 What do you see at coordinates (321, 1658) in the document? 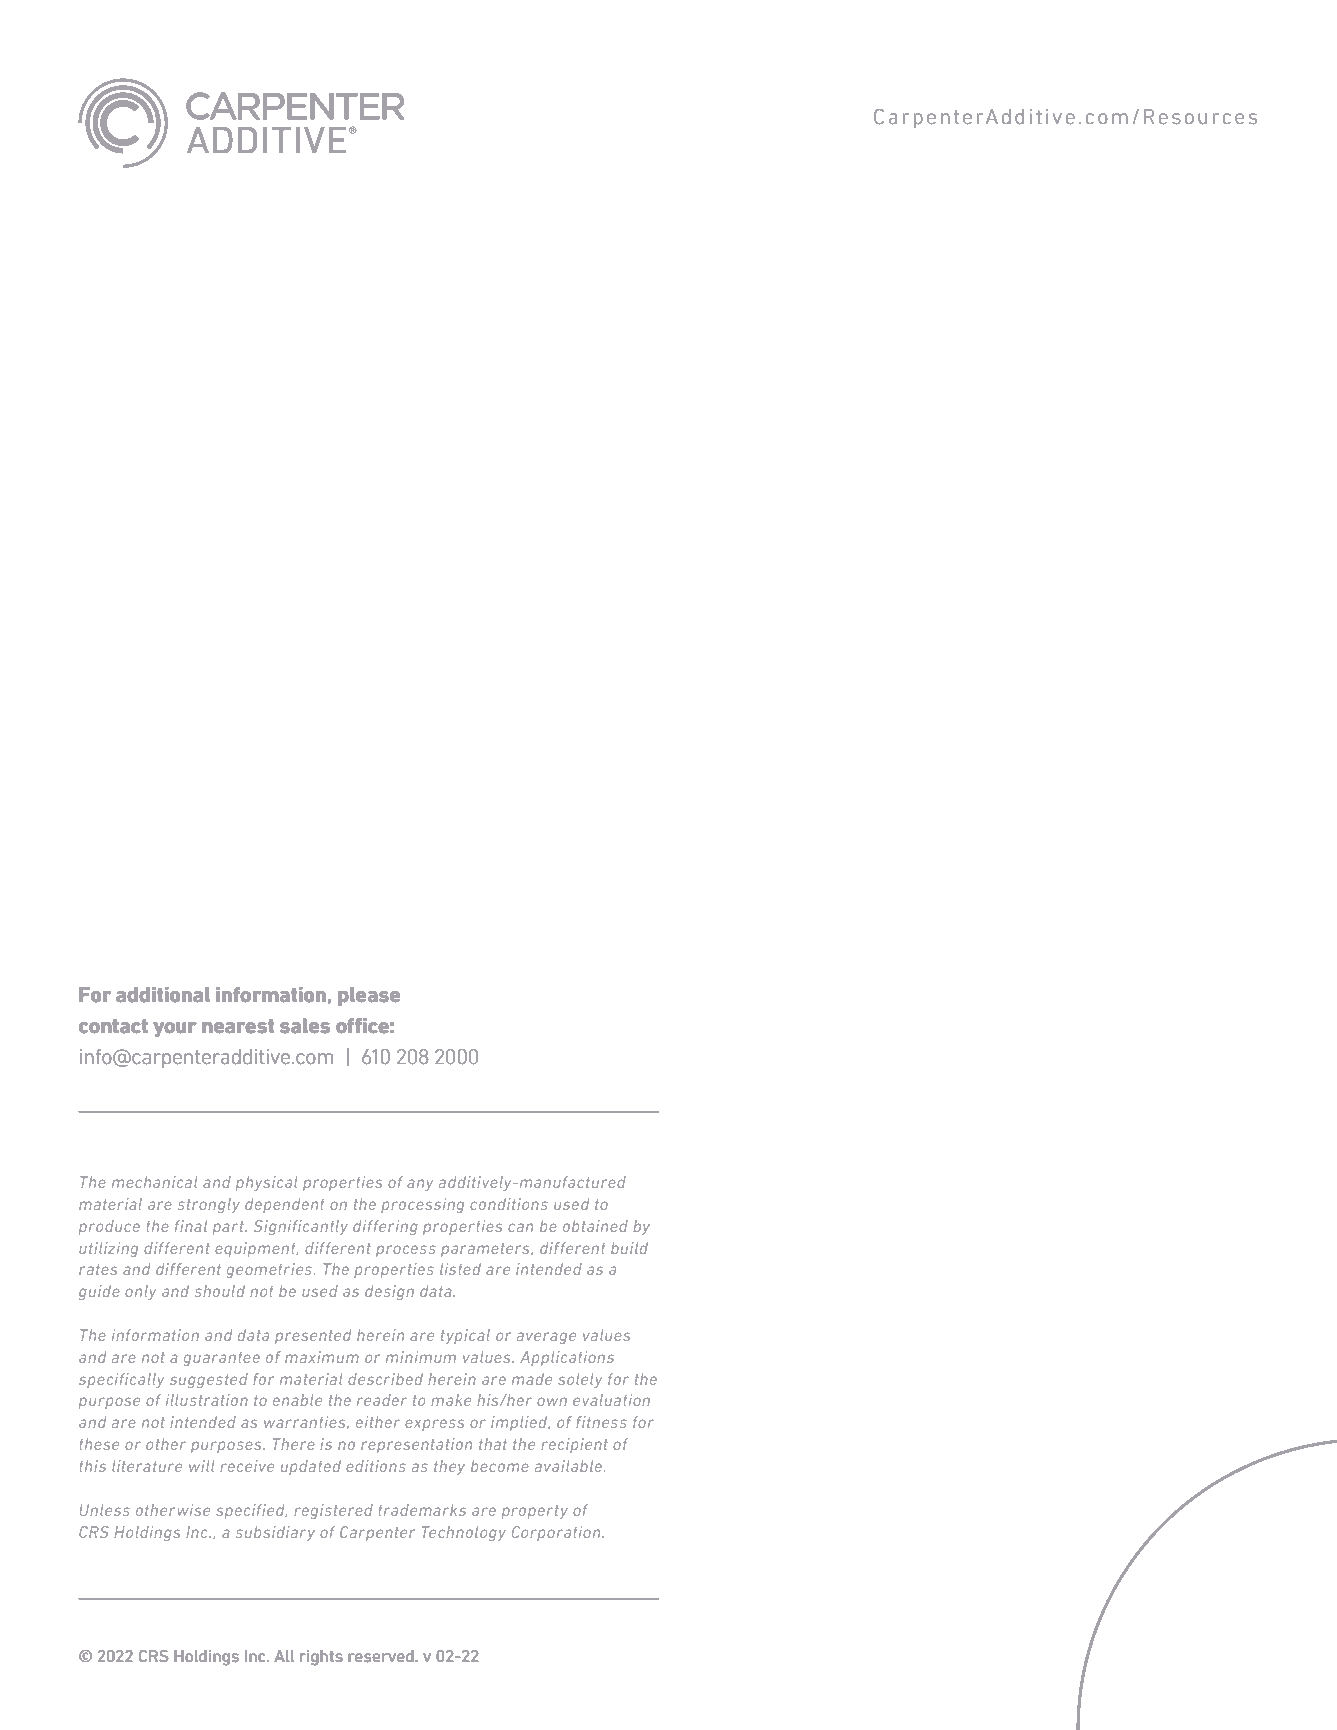
I see `rights` at bounding box center [321, 1658].
